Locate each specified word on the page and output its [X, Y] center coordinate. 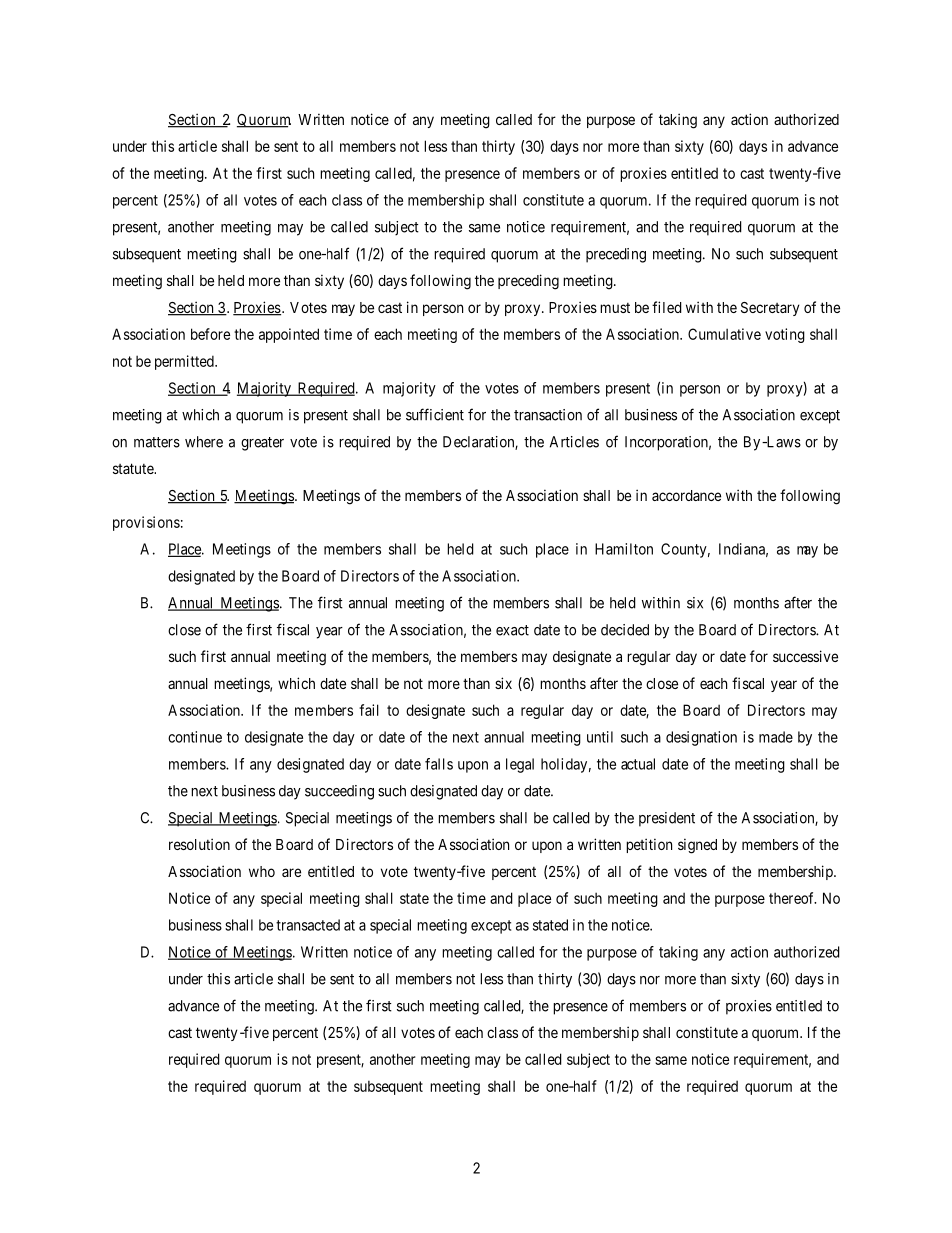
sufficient [435, 414]
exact [512, 630]
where [204, 442]
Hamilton [624, 549]
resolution [199, 844]
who [262, 871]
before [210, 334]
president [667, 819]
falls [439, 764]
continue [195, 737]
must [615, 308]
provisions [146, 523]
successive [805, 656]
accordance [686, 495]
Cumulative [724, 334]
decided [625, 630]
